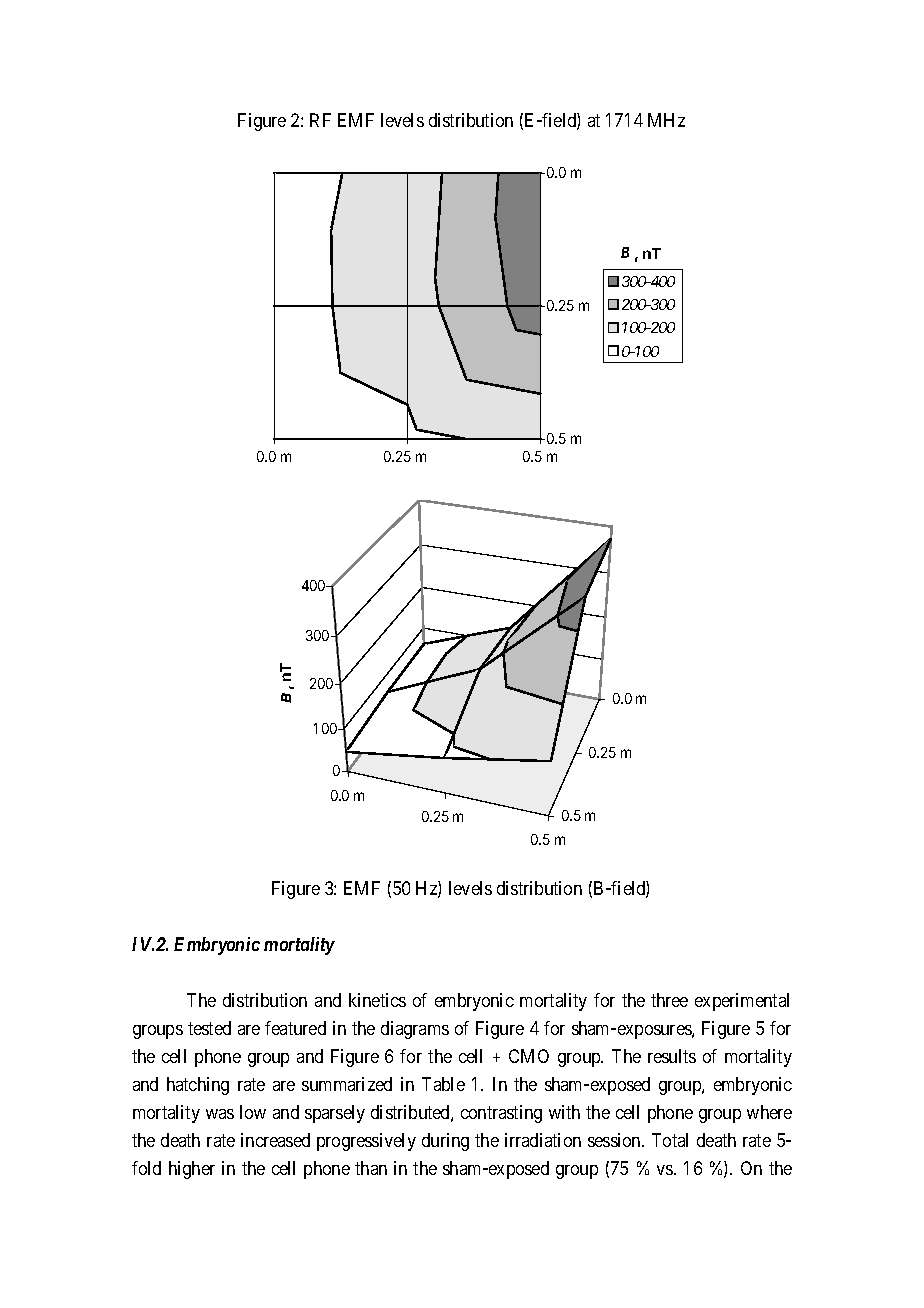  I want to click on hatching, so click(198, 1086).
